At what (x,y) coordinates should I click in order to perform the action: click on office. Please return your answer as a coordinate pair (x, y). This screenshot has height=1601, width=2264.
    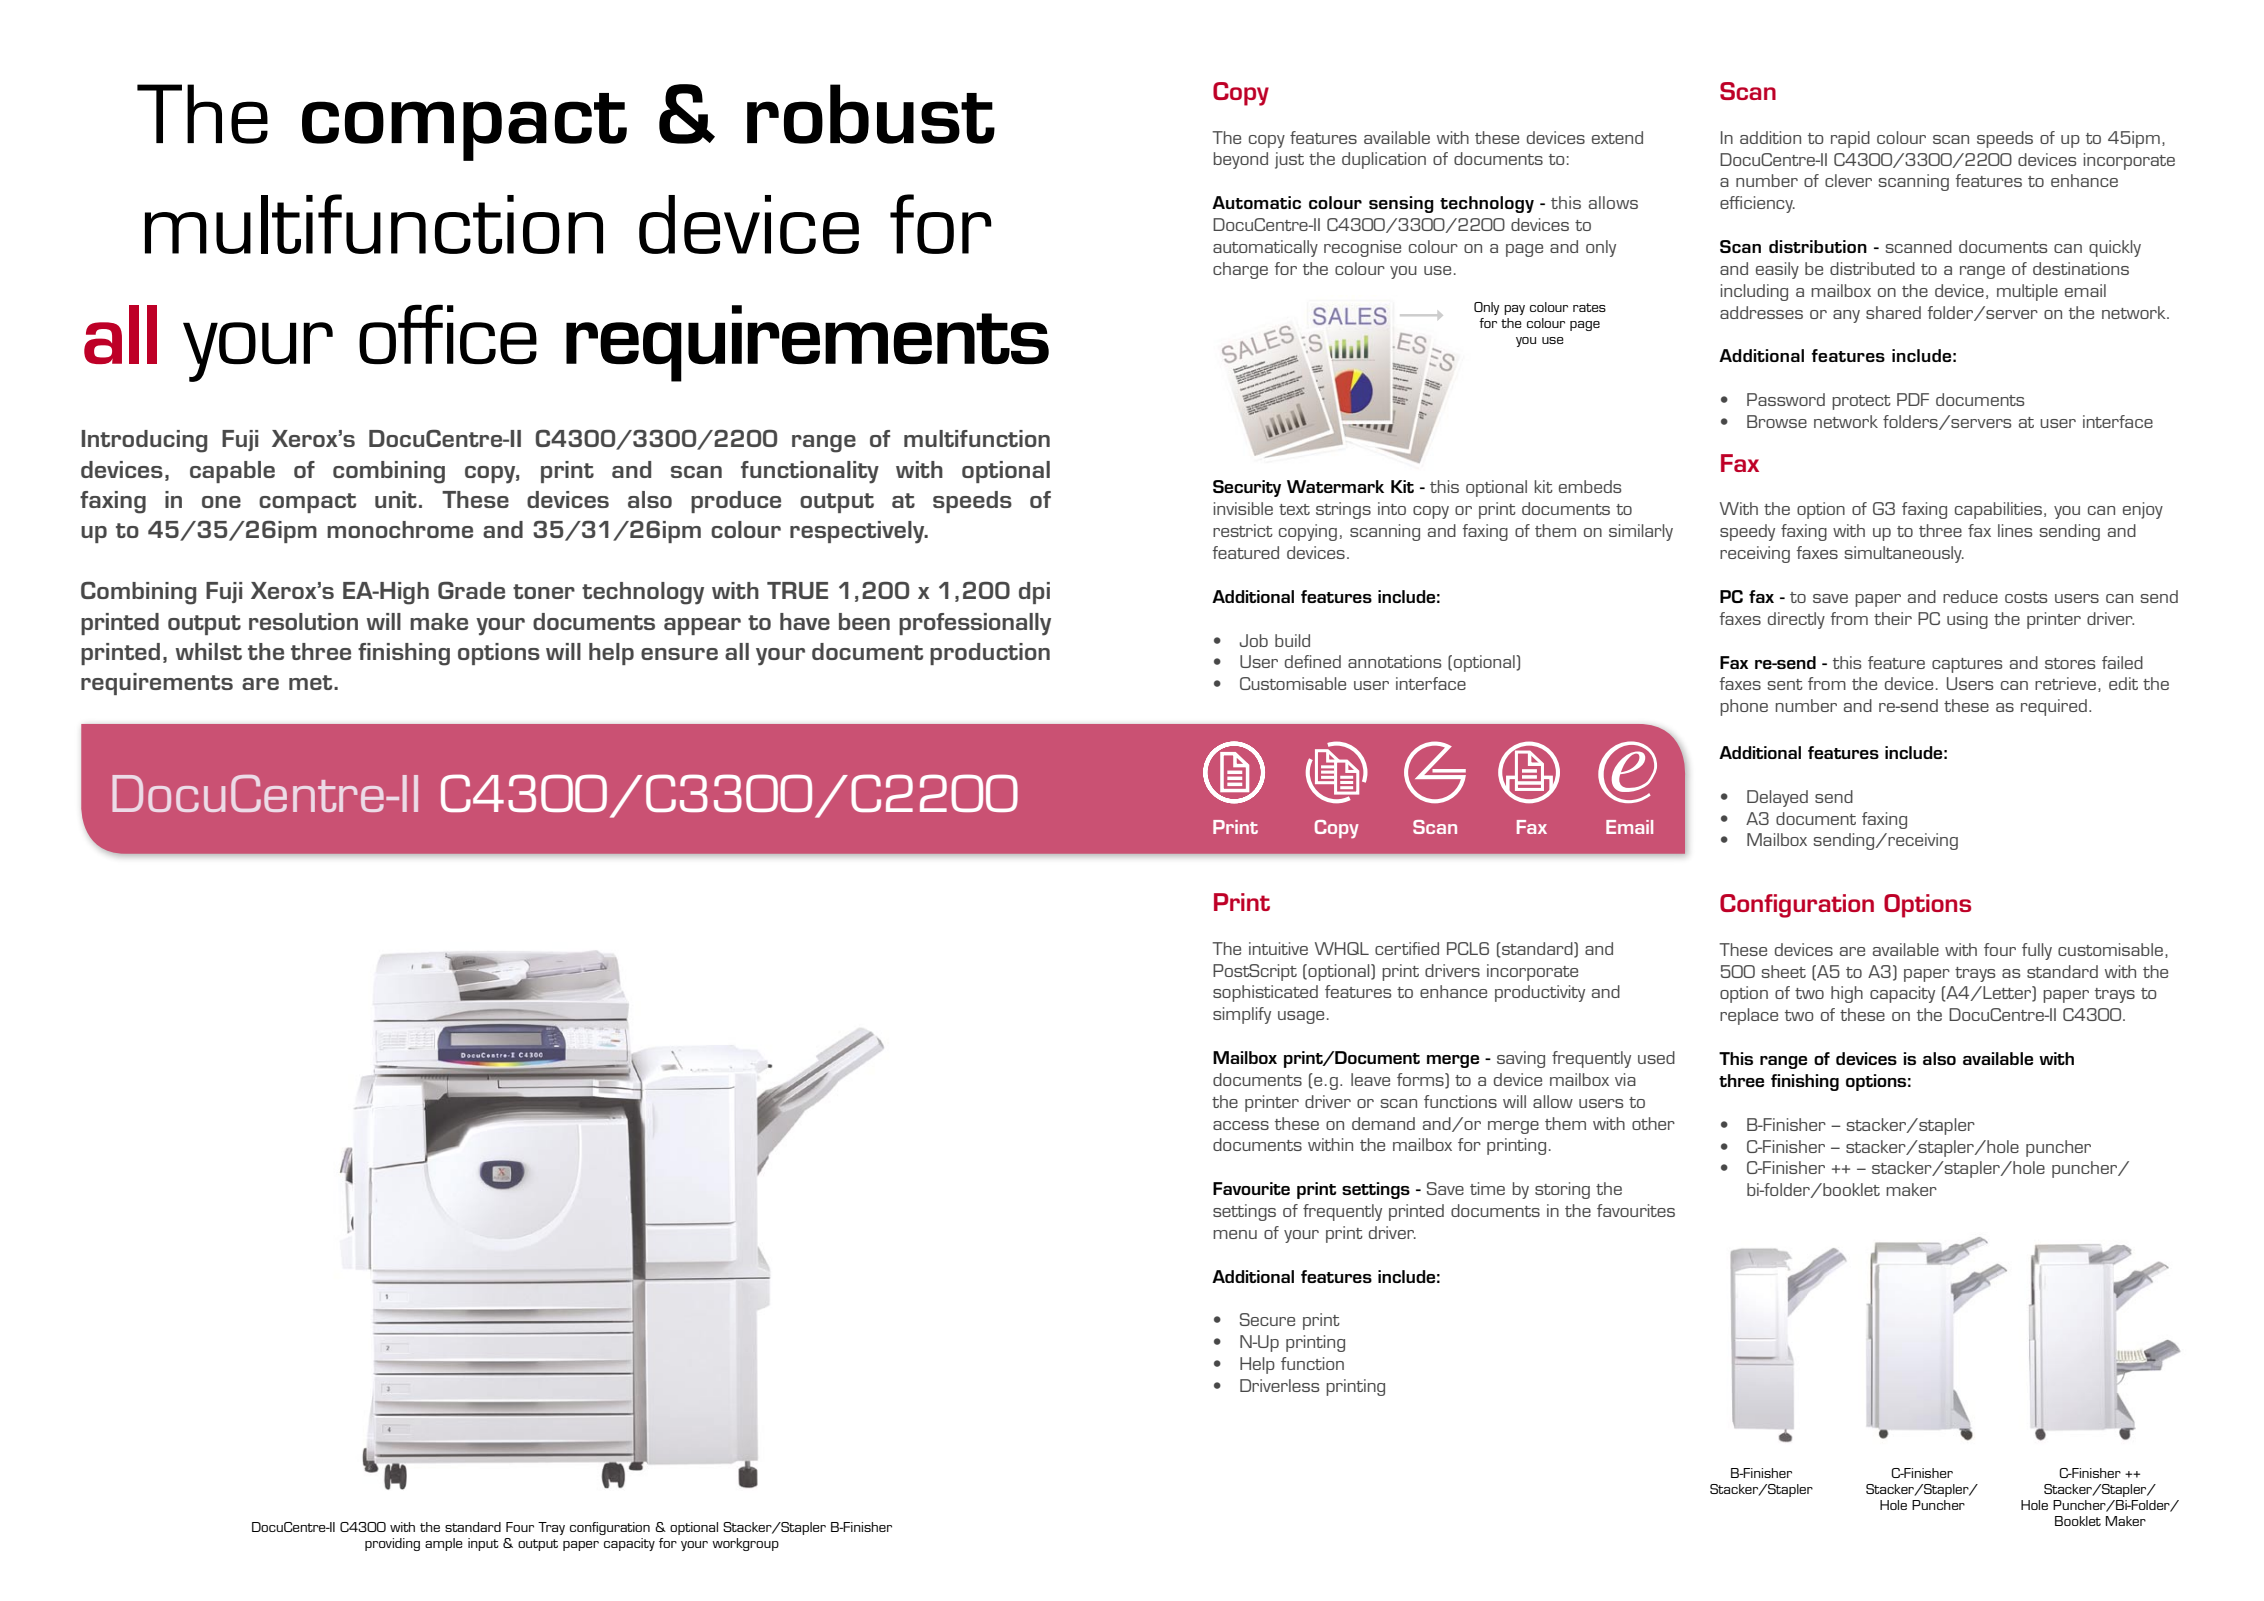
    Looking at the image, I should click on (448, 334).
